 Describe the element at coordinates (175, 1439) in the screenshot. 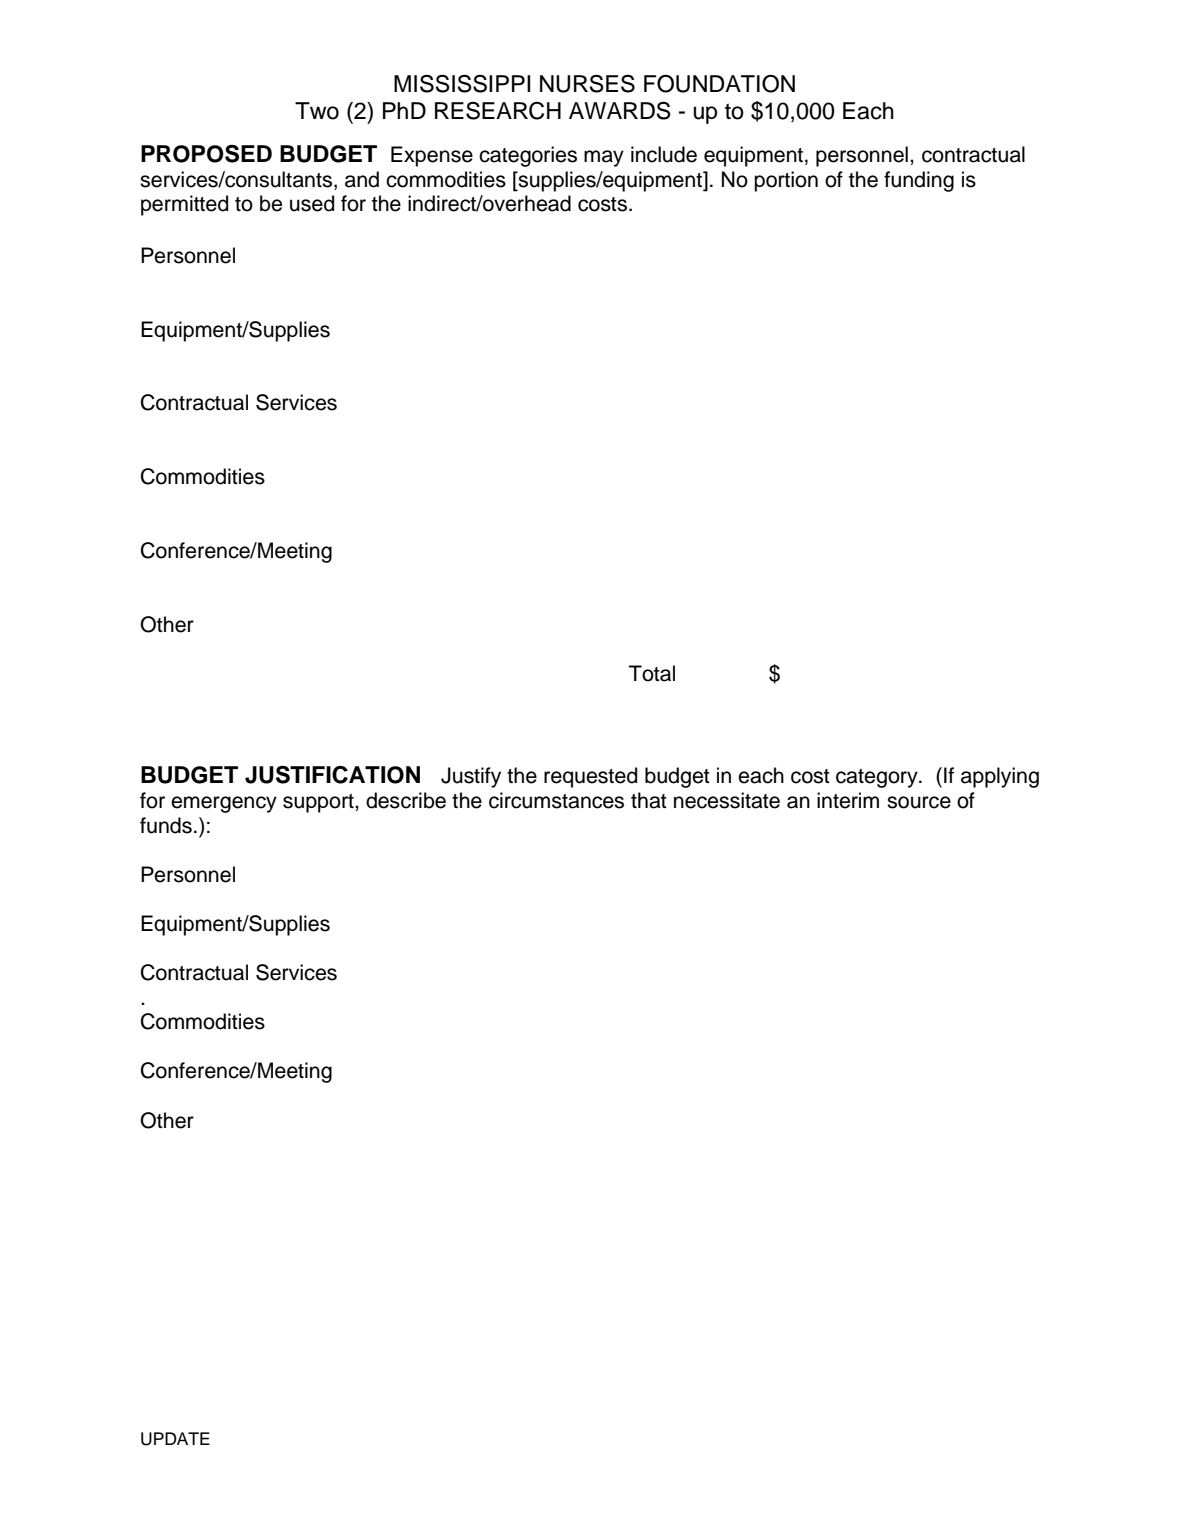

I see `UPDATE` at that location.
